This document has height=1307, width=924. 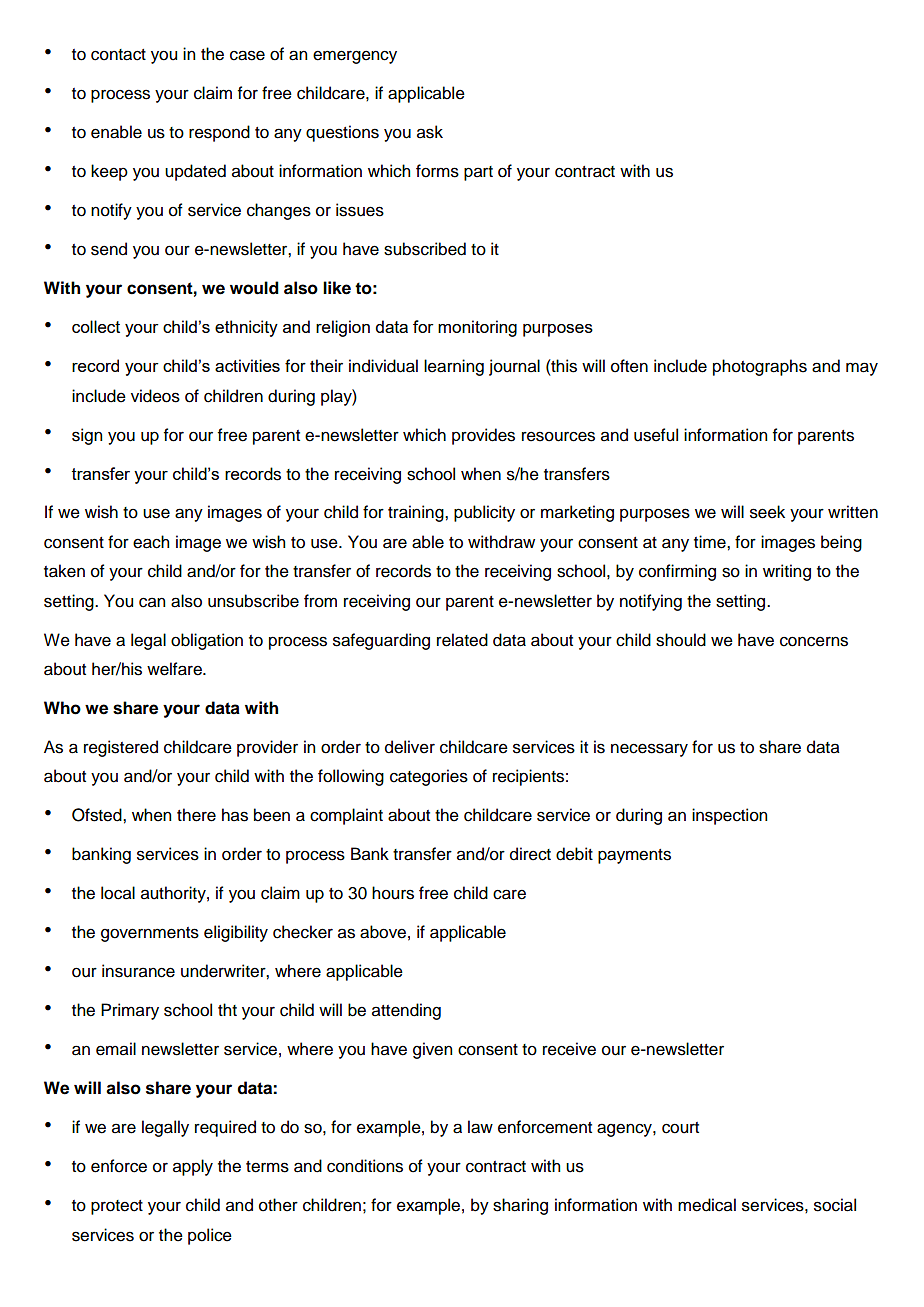 What do you see at coordinates (767, 512) in the document?
I see `seek` at bounding box center [767, 512].
